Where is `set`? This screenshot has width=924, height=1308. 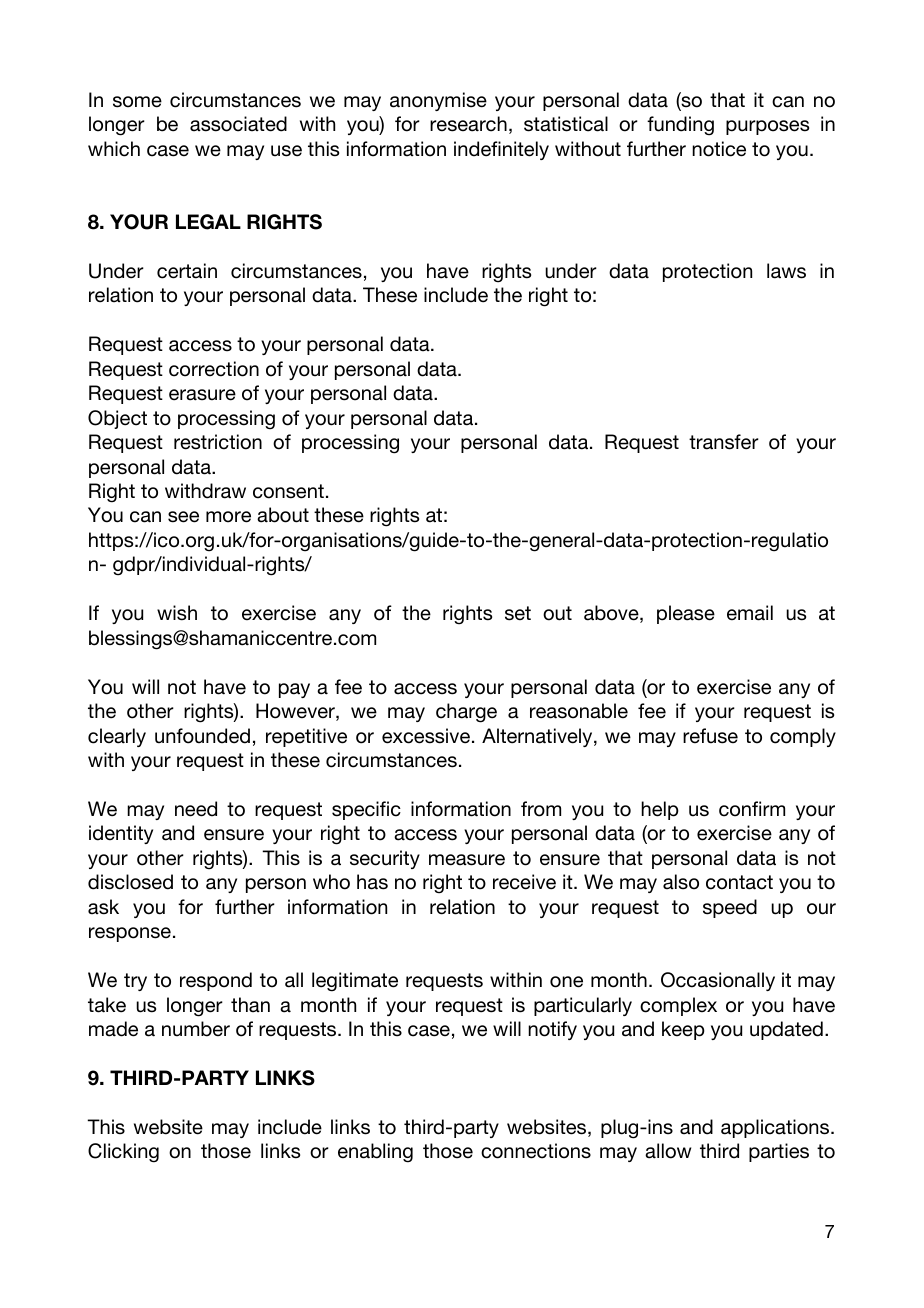
set is located at coordinates (518, 613).
